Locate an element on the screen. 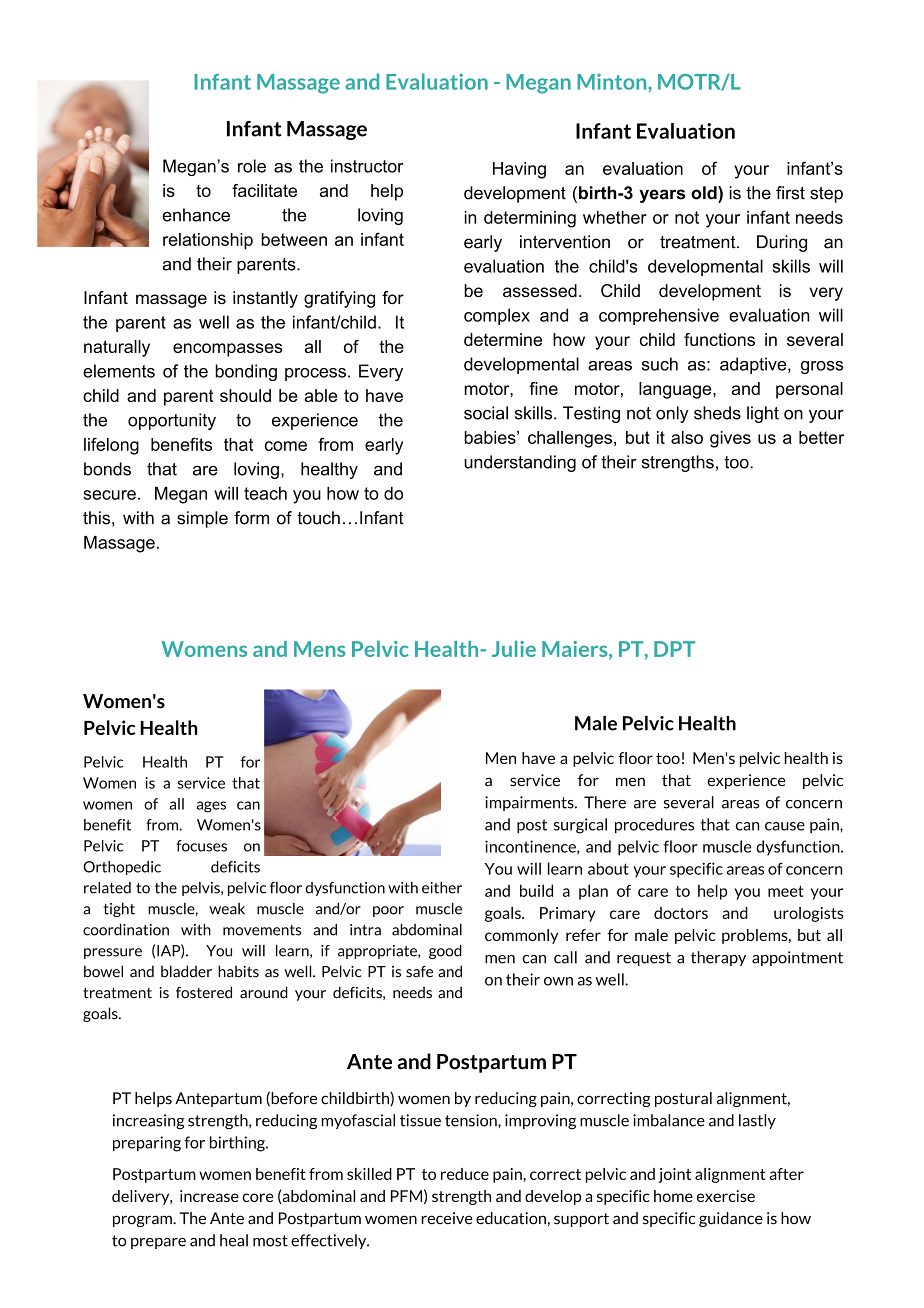 The height and width of the screenshot is (1308, 924). sheds is located at coordinates (717, 413).
